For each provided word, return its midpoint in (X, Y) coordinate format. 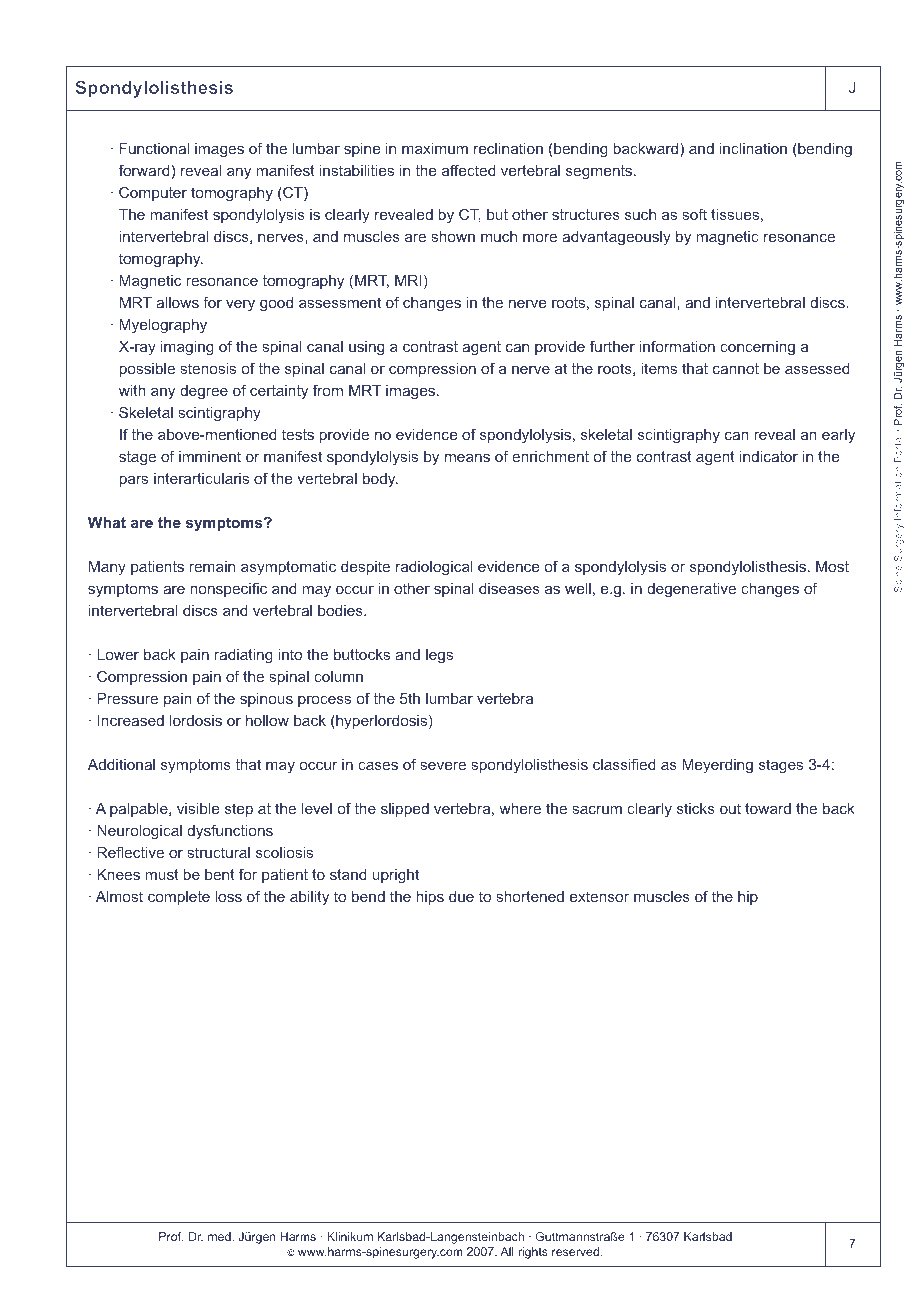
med (220, 1236)
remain (212, 566)
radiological (434, 568)
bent (220, 874)
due (461, 896)
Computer (153, 193)
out (730, 808)
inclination (753, 148)
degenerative (691, 590)
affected (469, 170)
